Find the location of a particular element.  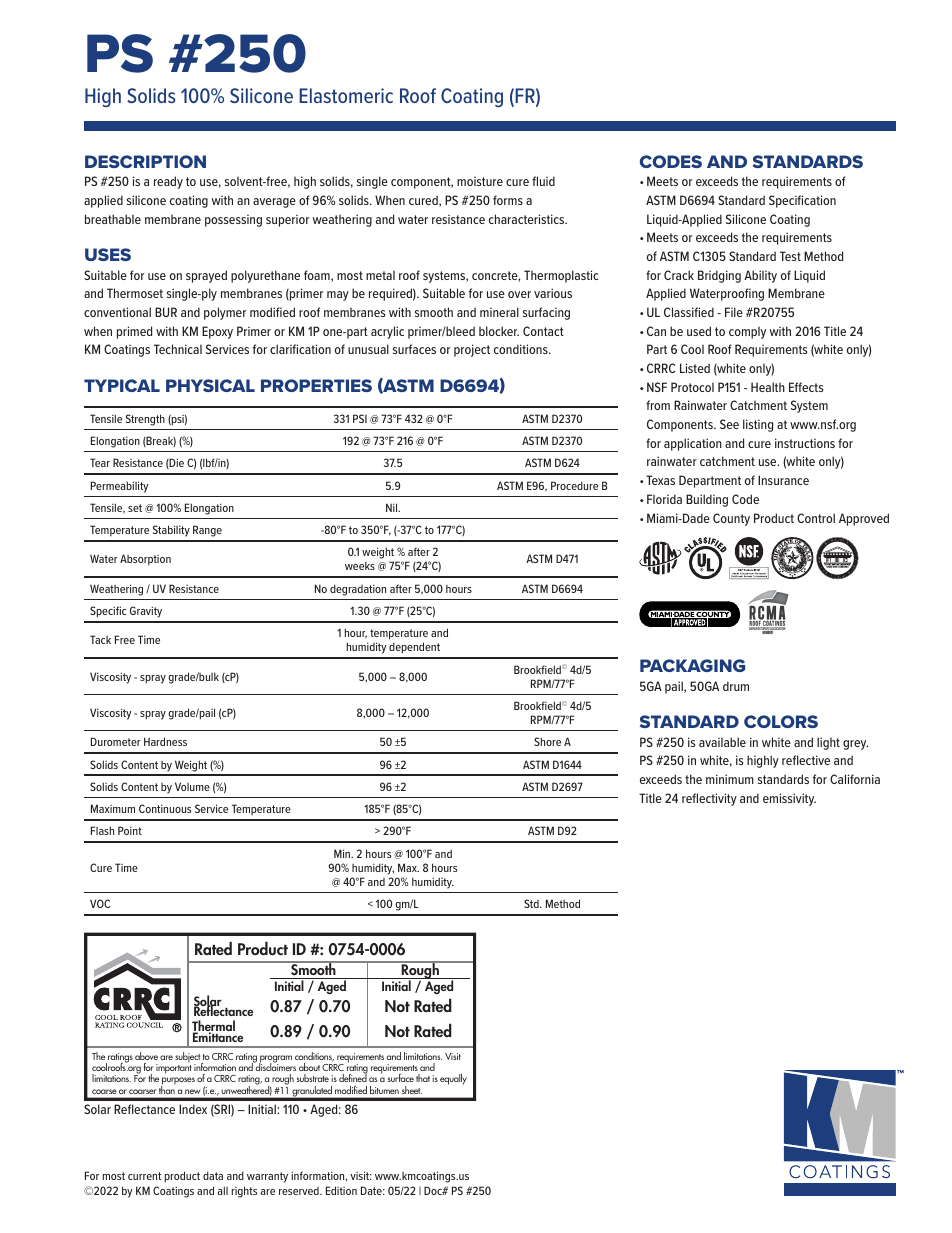

Test is located at coordinates (790, 256).
